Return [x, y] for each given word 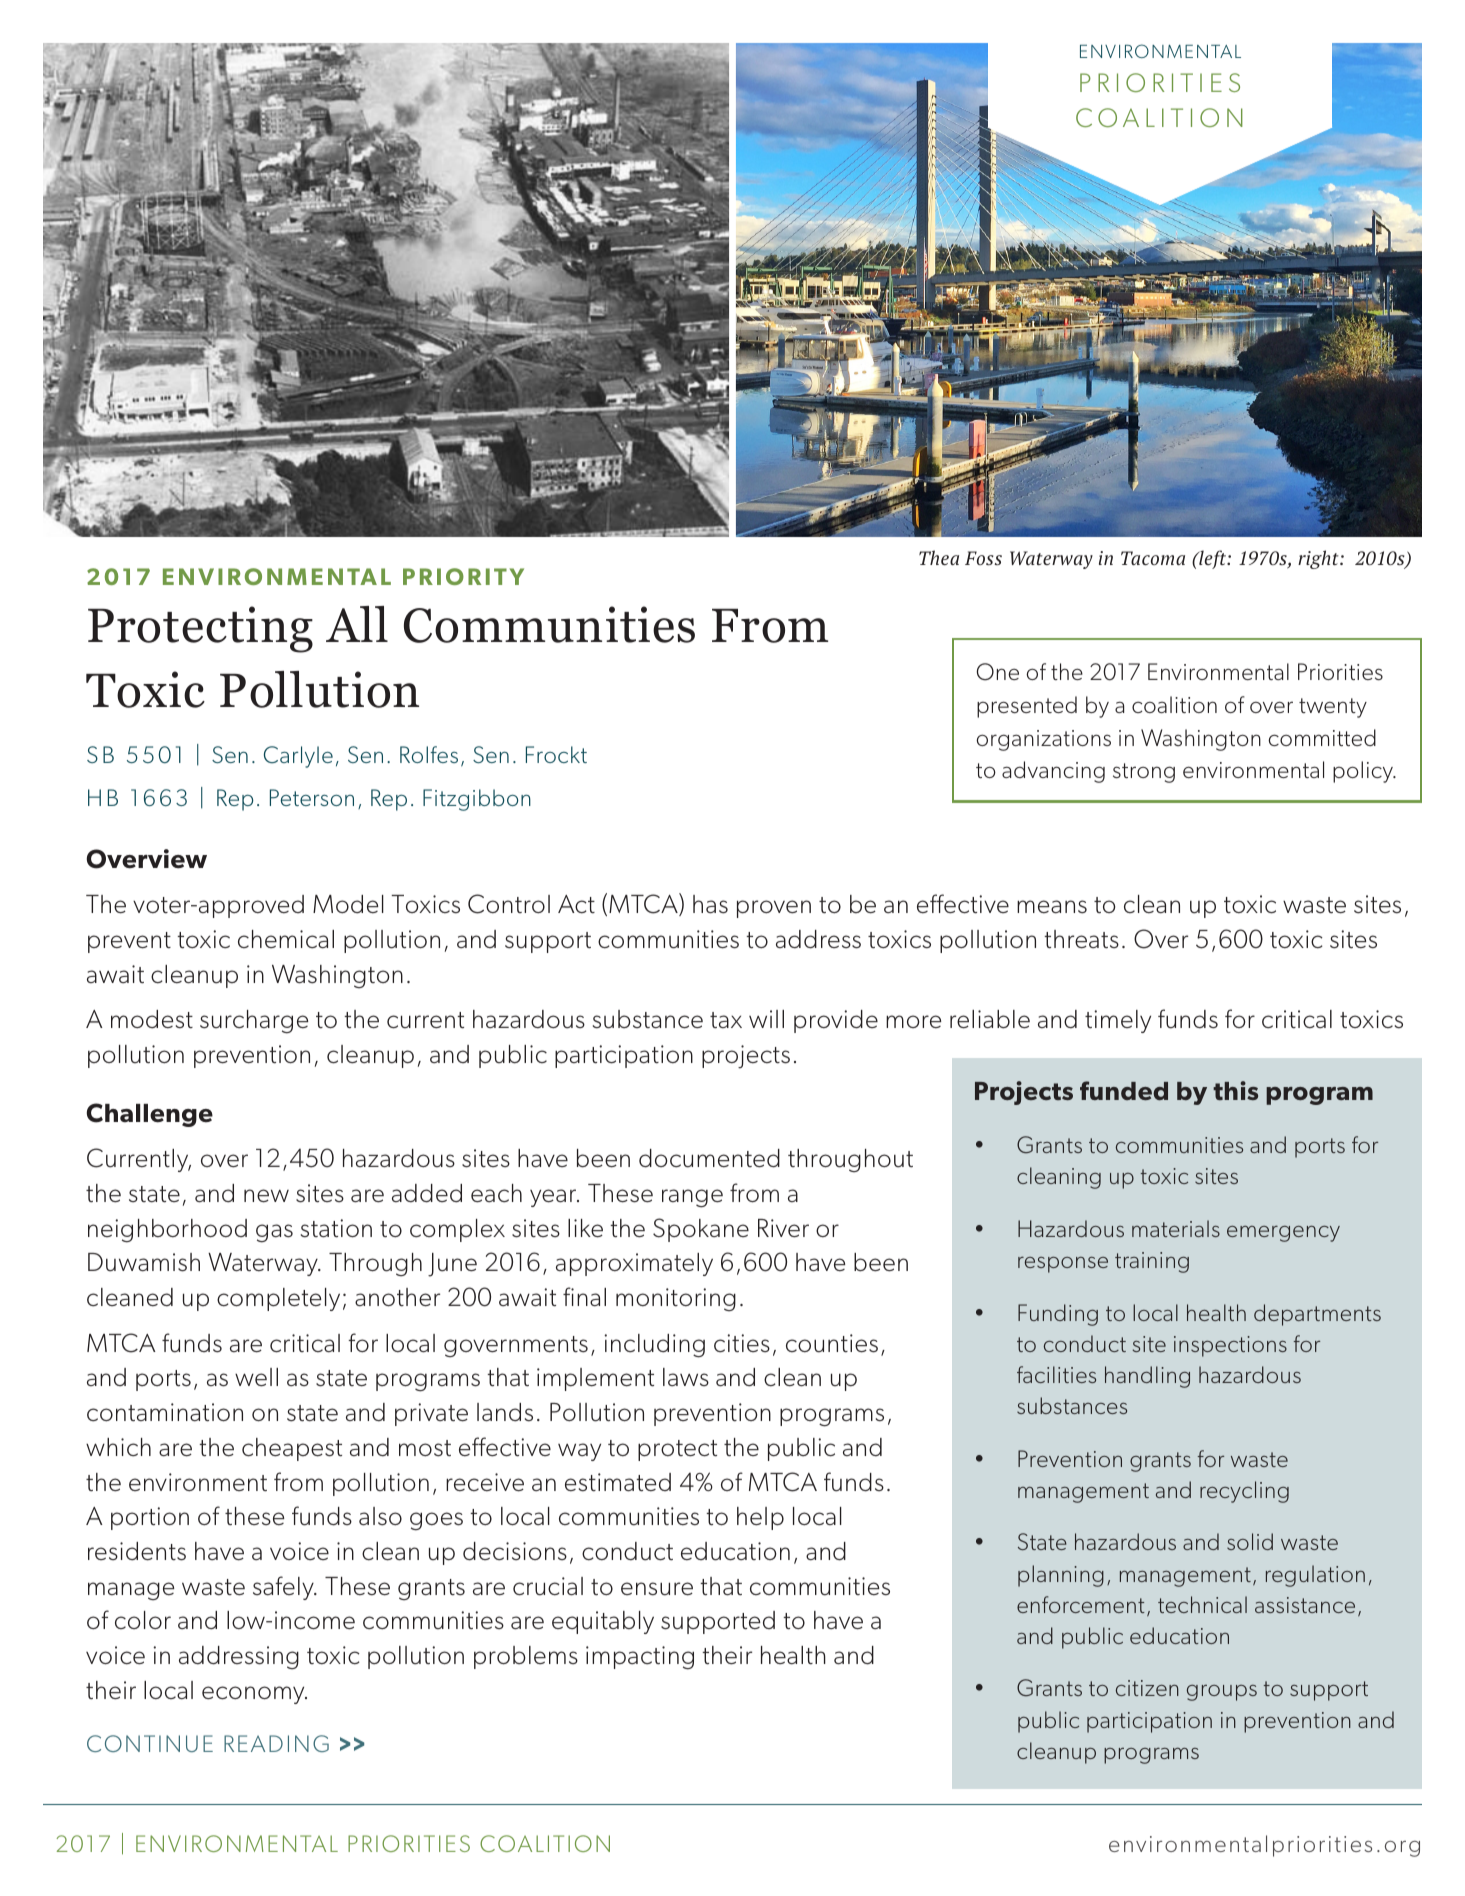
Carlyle [298, 757]
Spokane [701, 1230]
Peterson [312, 797]
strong [1144, 773]
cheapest [292, 1449]
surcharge [254, 1022]
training [1152, 1262]
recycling [1244, 1492]
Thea [939, 557]
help [760, 1518]
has [710, 904]
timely [1118, 1021]
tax [726, 1020]
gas [274, 1233]
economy [254, 1695]
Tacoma [1153, 558]
